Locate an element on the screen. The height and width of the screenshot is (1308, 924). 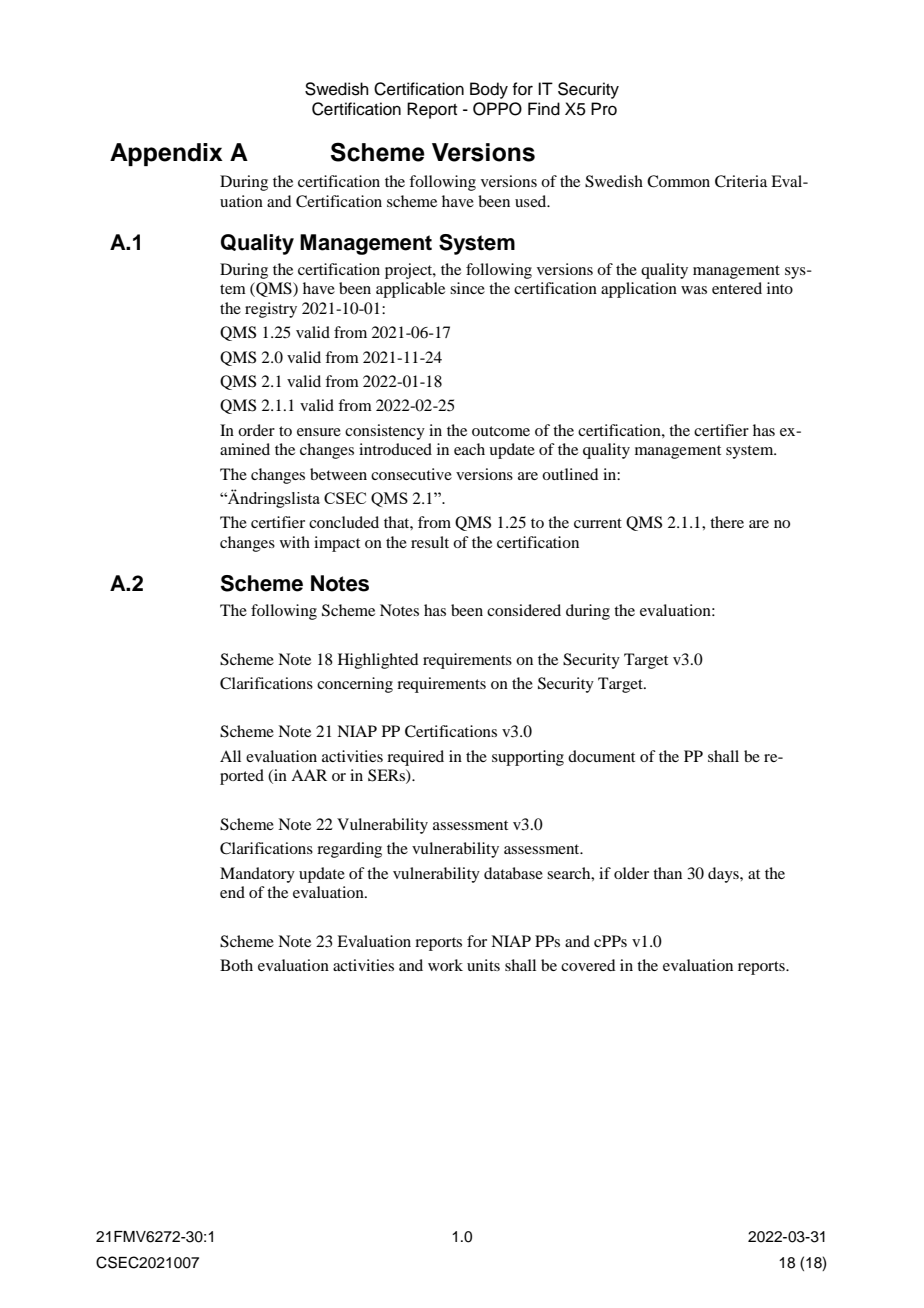
was is located at coordinates (694, 290).
